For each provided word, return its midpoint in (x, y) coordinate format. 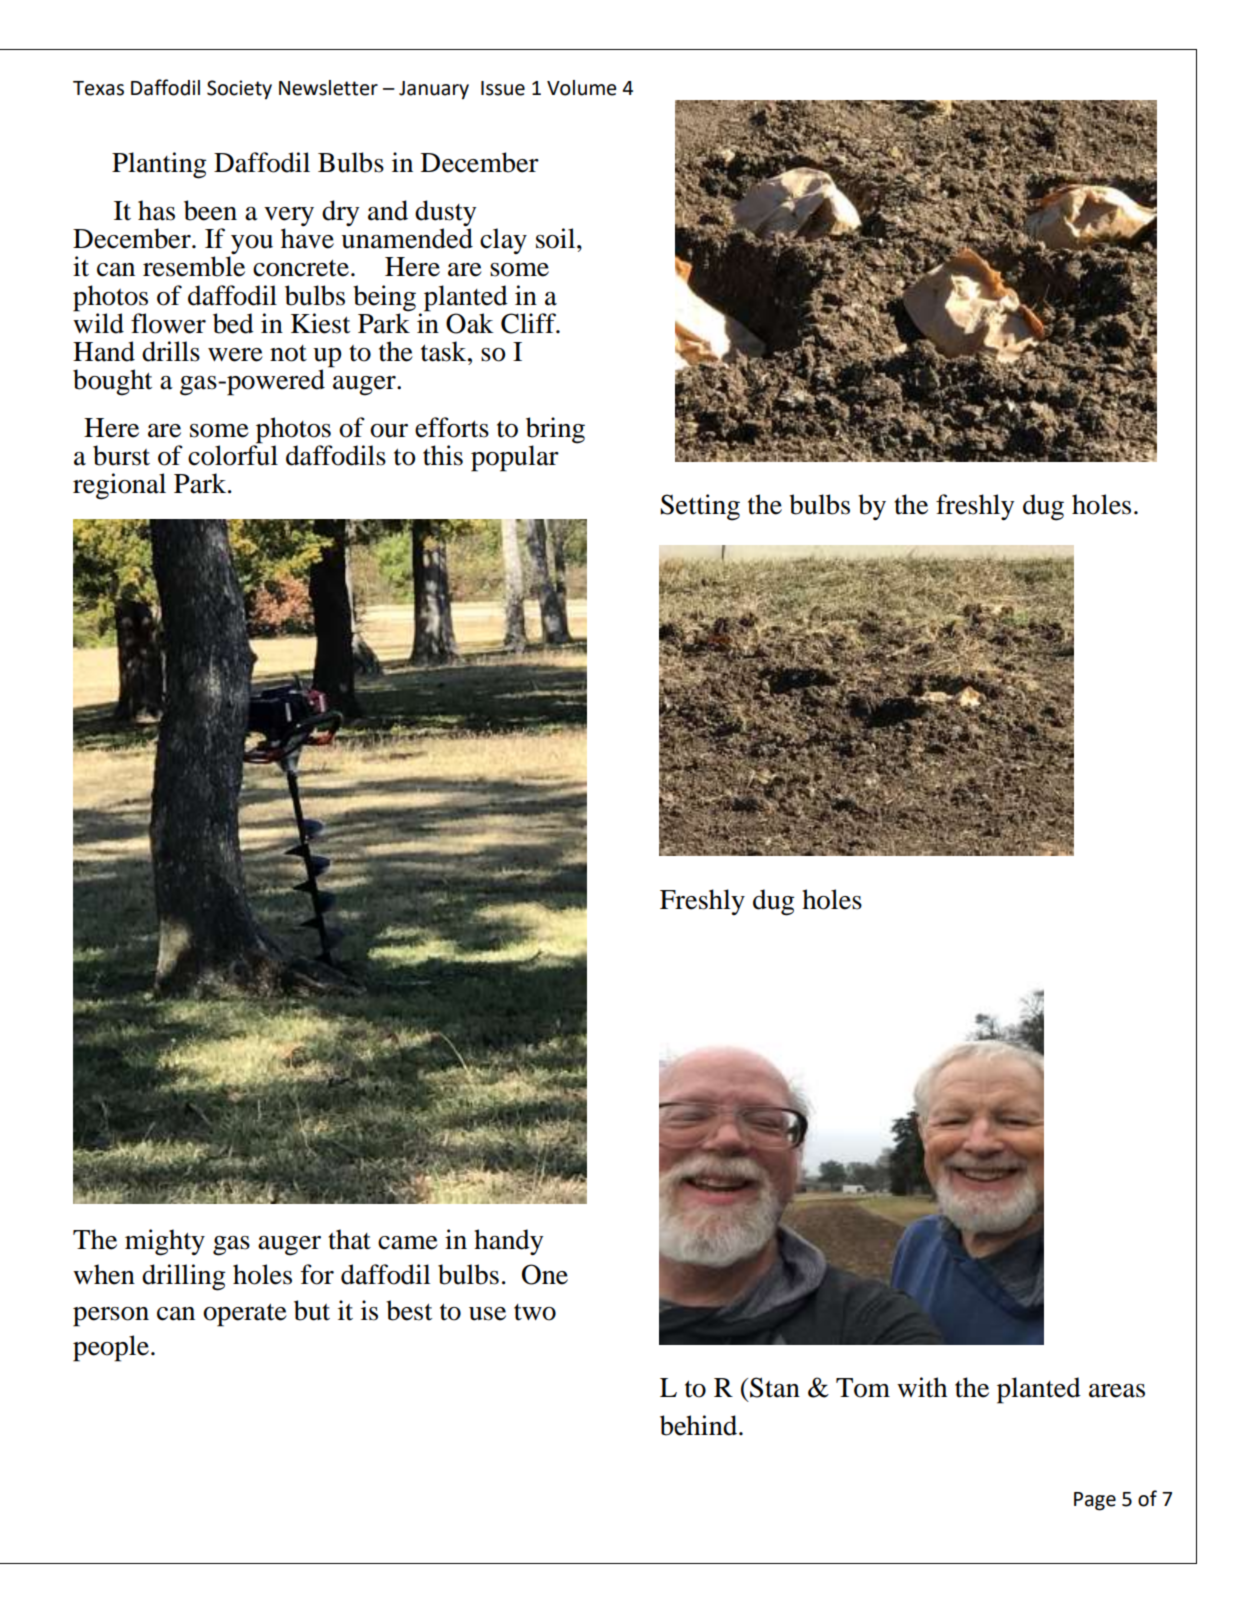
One (545, 1274)
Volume (582, 88)
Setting (700, 507)
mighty (165, 1242)
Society (239, 90)
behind (700, 1425)
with (922, 1387)
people (111, 1348)
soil (557, 238)
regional (119, 486)
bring (555, 431)
